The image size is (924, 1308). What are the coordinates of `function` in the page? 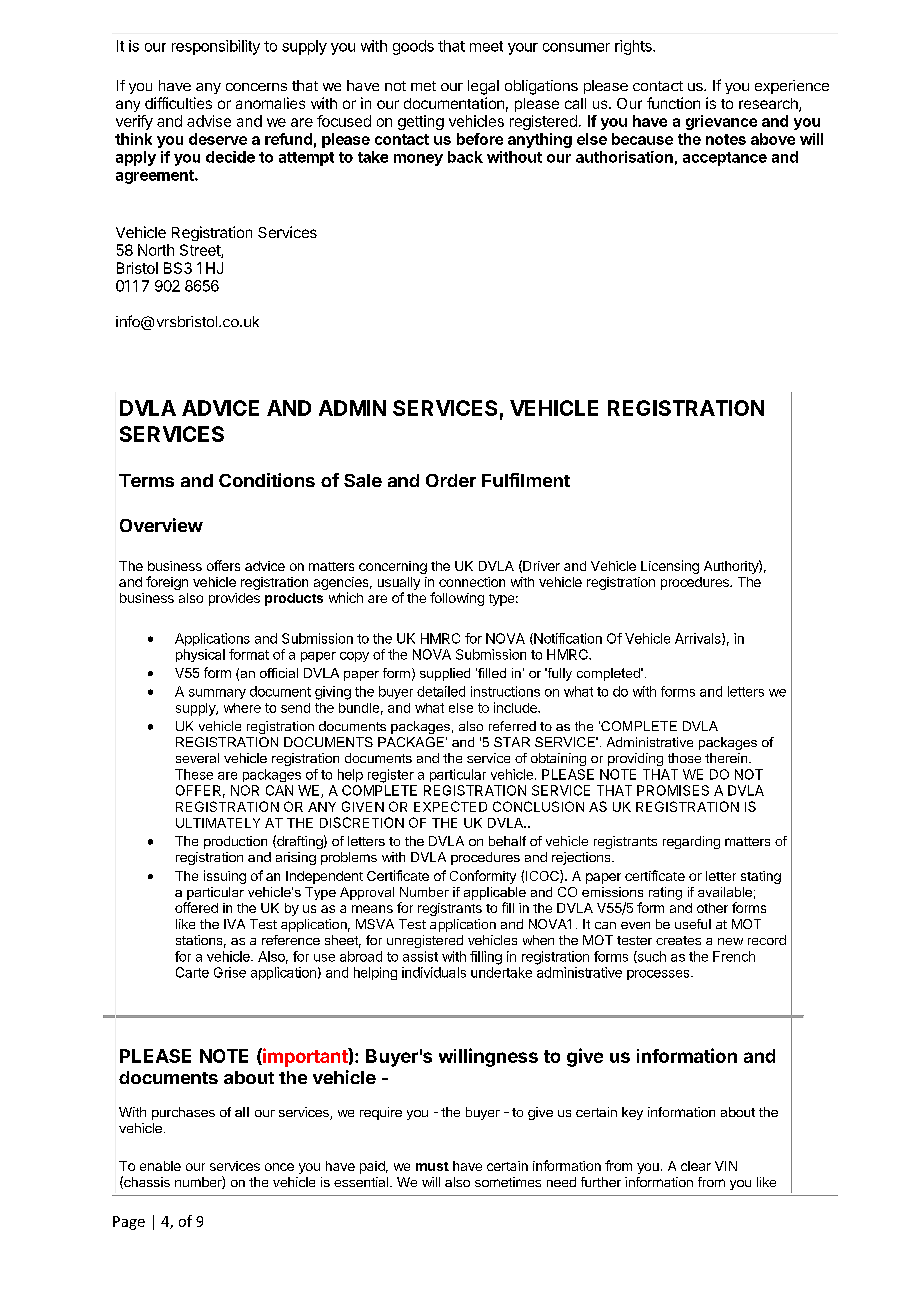 It's located at (673, 103).
